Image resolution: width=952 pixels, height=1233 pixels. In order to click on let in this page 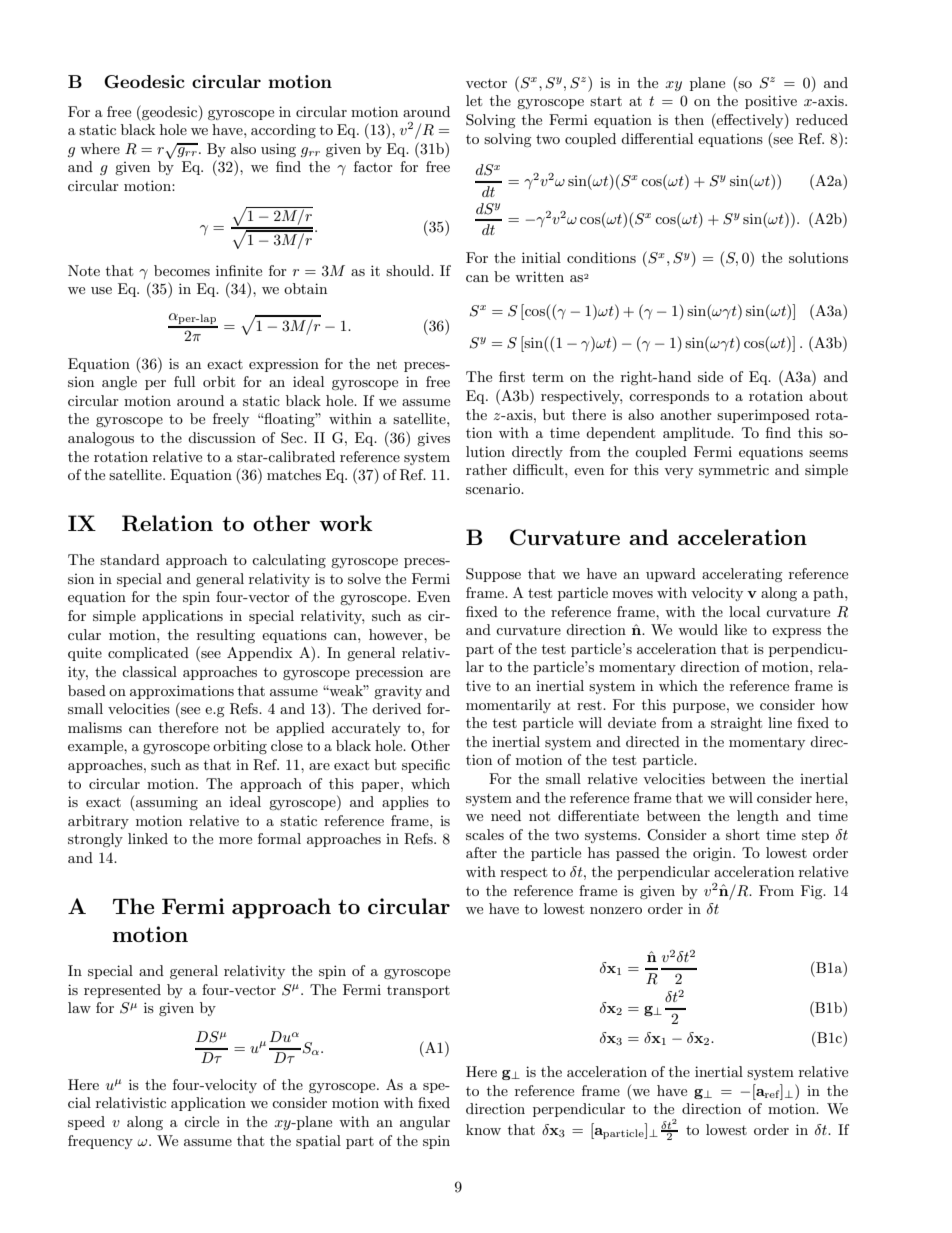, I will do `click(474, 100)`.
